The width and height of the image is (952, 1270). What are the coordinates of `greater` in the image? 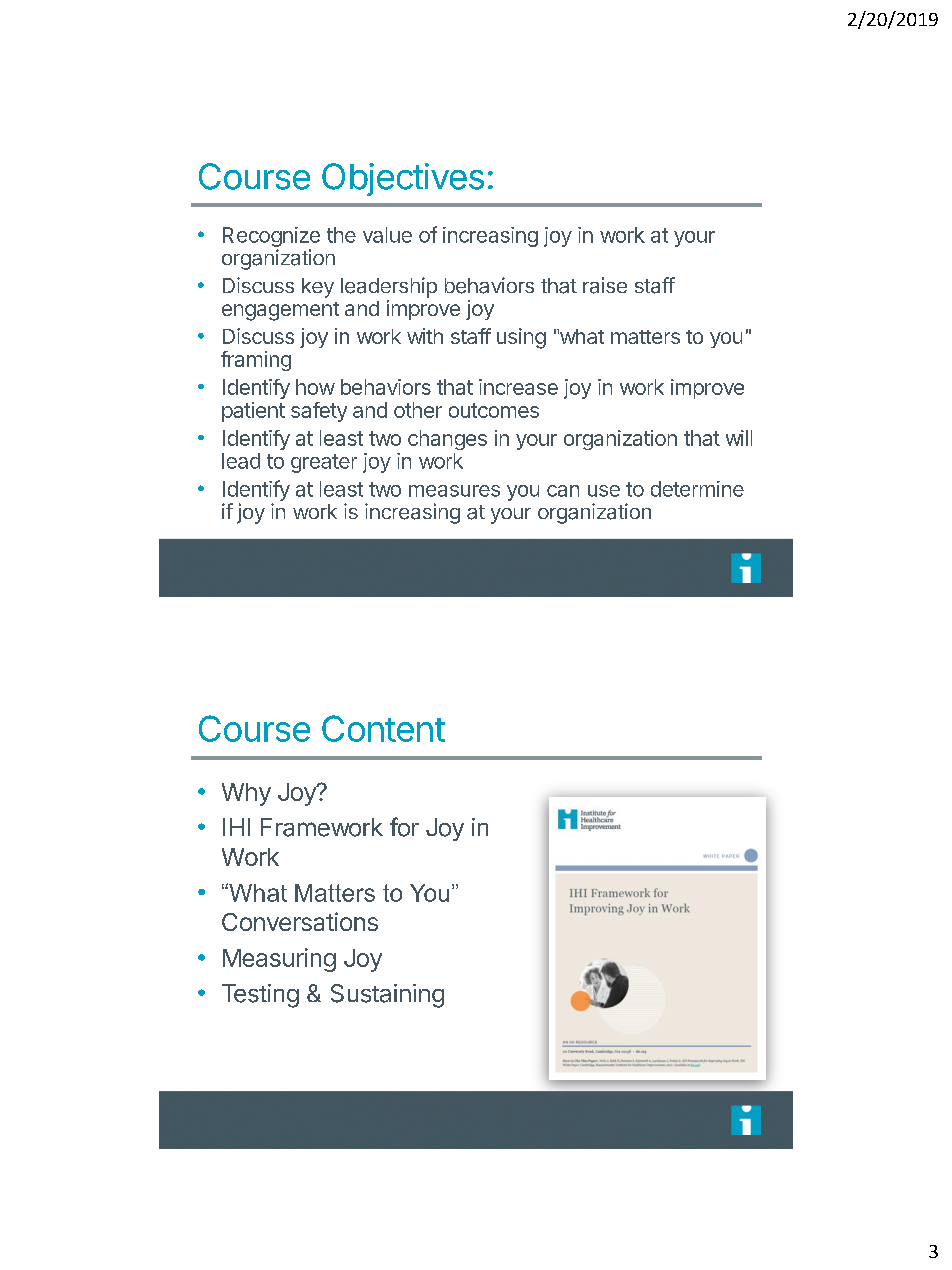 It's located at (324, 463).
